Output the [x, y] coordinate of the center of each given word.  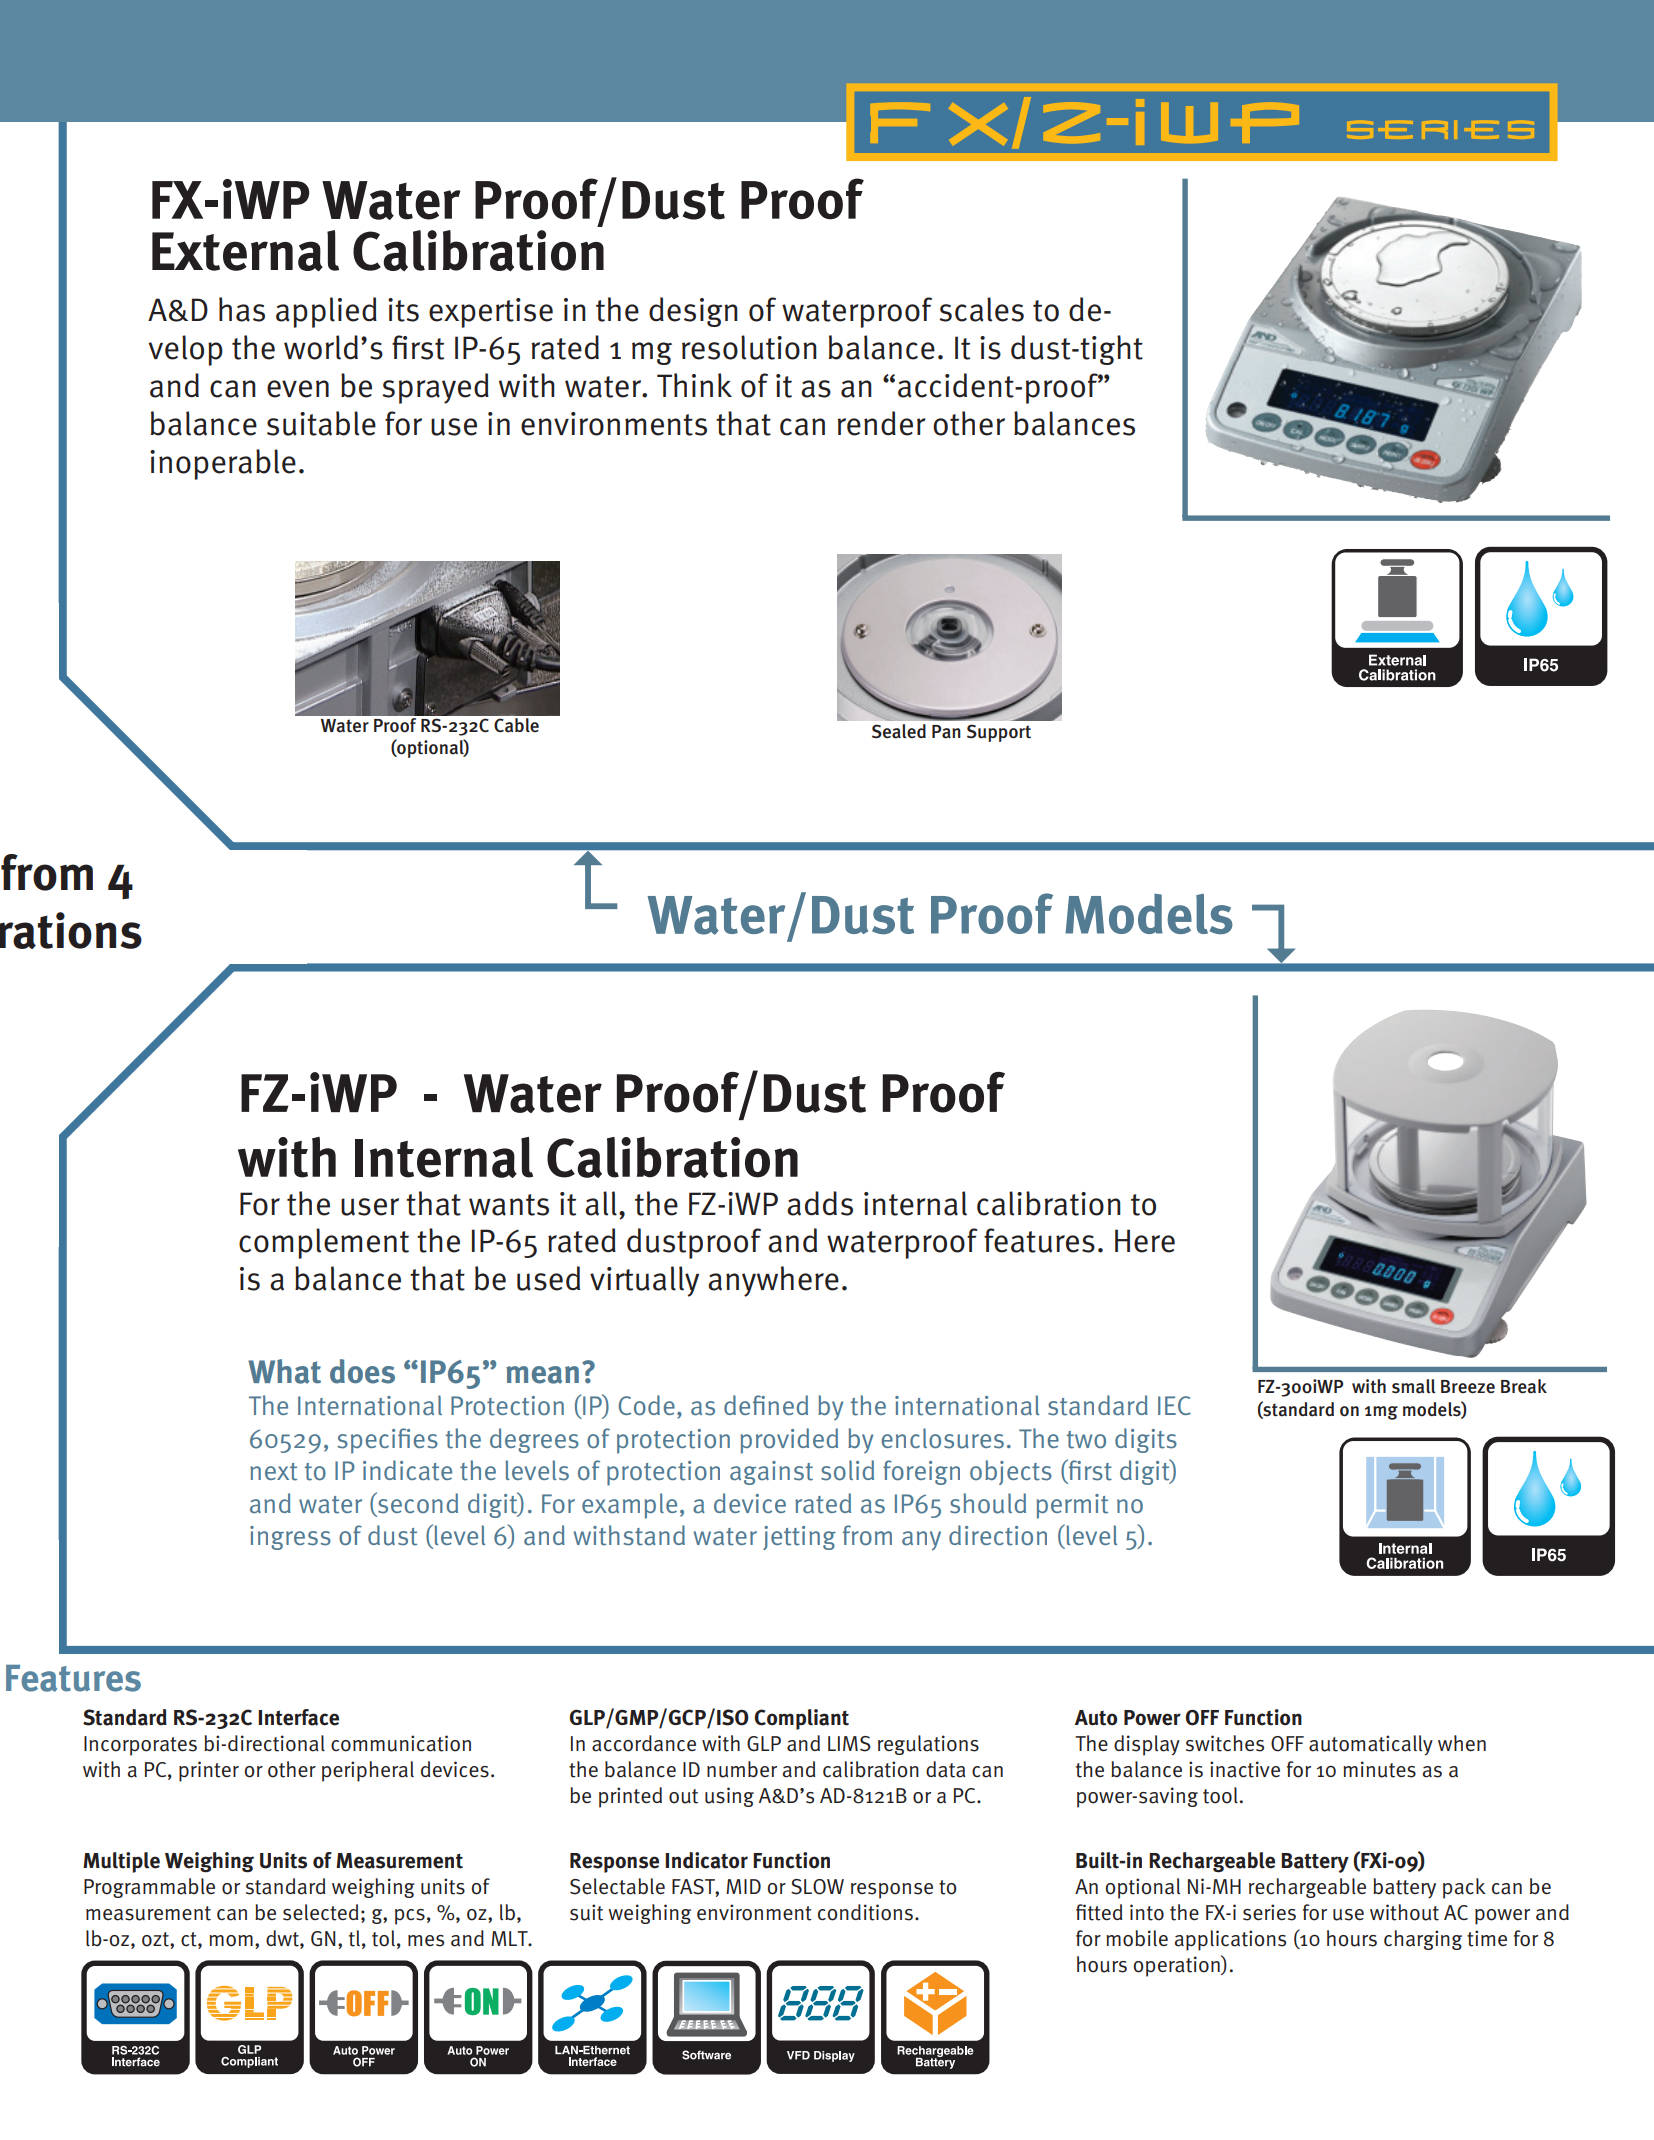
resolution [749, 347]
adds [820, 1203]
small [1413, 1386]
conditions [865, 1912]
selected [320, 1912]
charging [1423, 1940]
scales [981, 309]
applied [326, 312]
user [370, 1207]
